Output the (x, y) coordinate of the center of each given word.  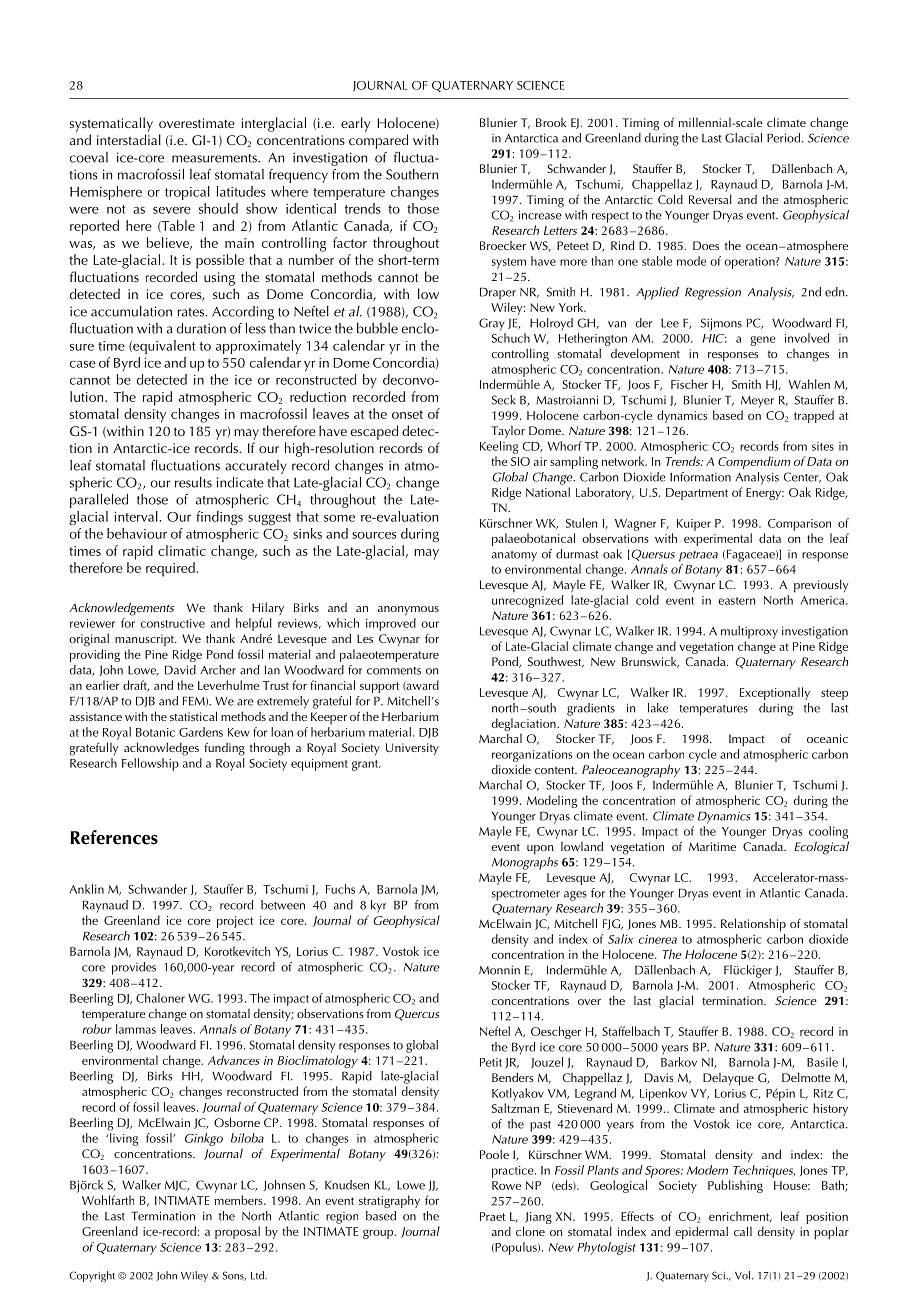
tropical (187, 193)
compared (378, 141)
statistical (193, 716)
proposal (237, 1232)
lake (658, 708)
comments (394, 671)
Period (785, 138)
